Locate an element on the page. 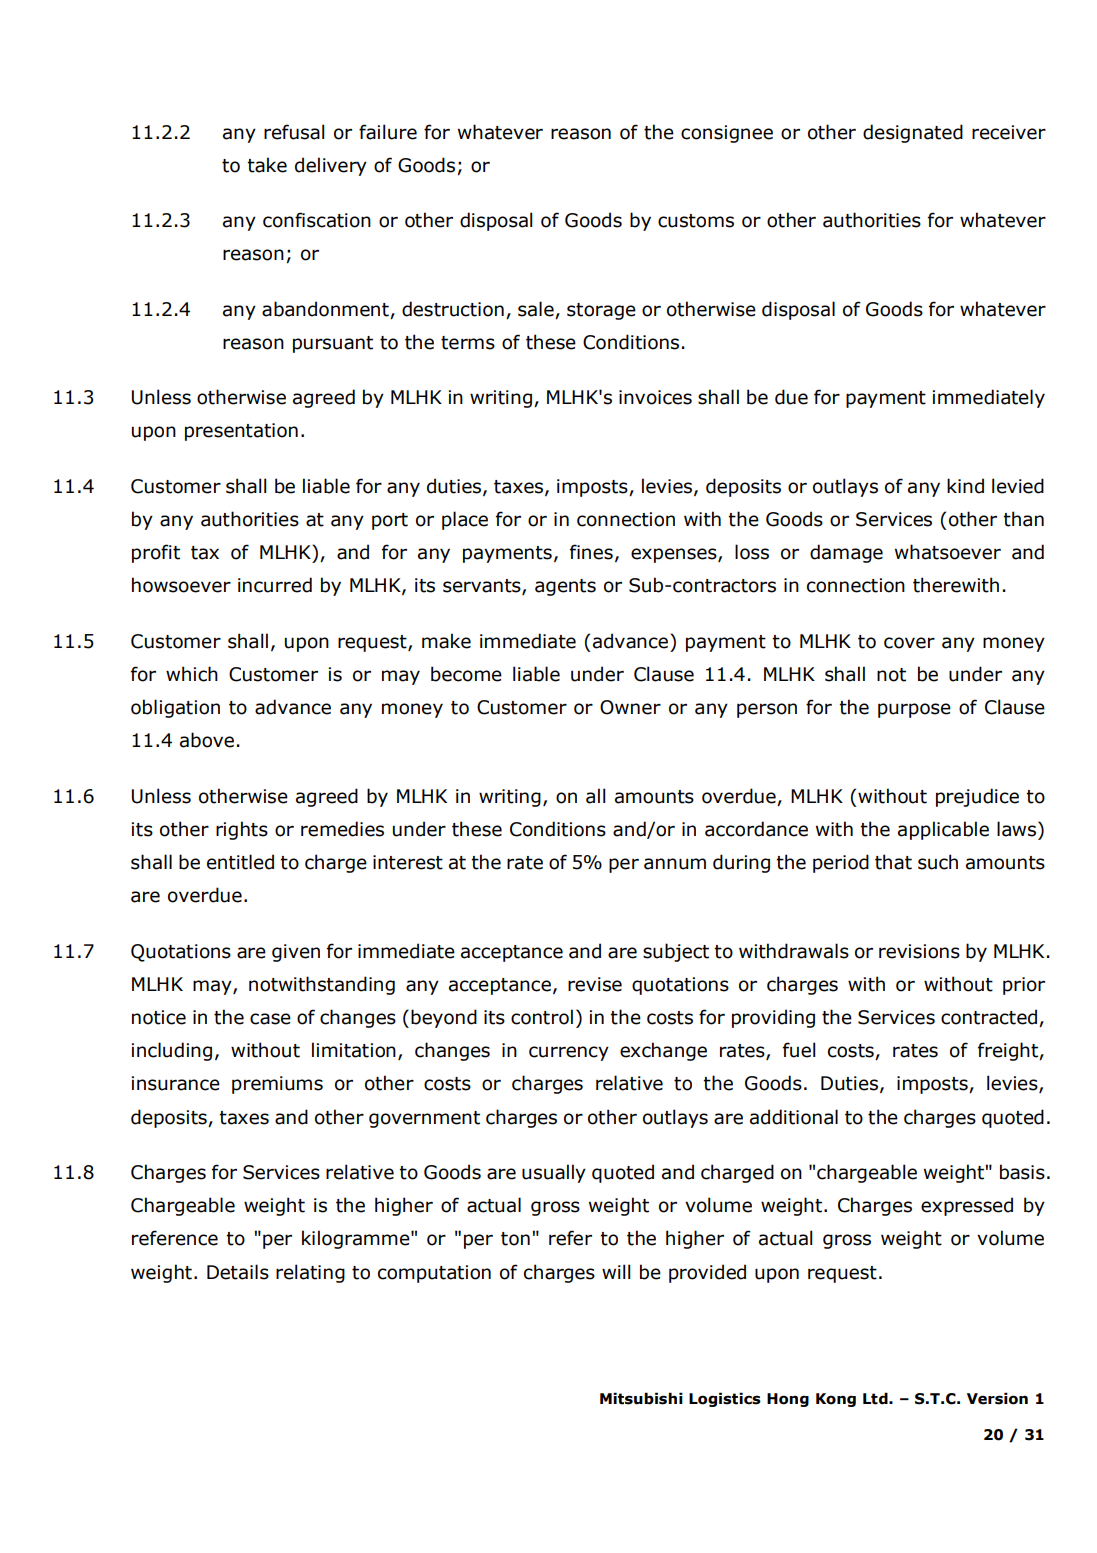 The image size is (1097, 1553). fines is located at coordinates (591, 552).
